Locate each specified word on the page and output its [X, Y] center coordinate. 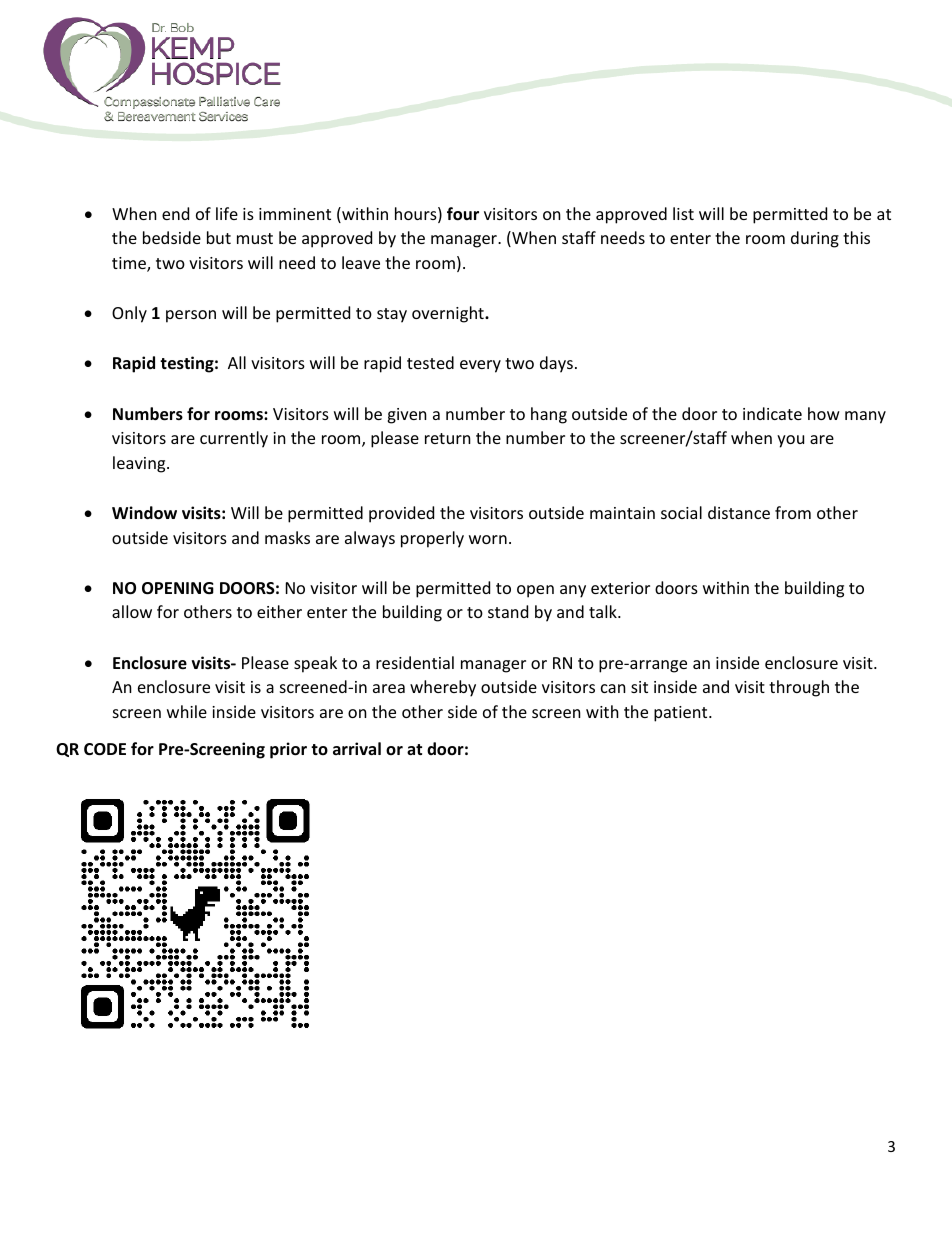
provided [401, 514]
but [219, 237]
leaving [140, 464]
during [815, 239]
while [187, 711]
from [793, 512]
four [463, 214]
